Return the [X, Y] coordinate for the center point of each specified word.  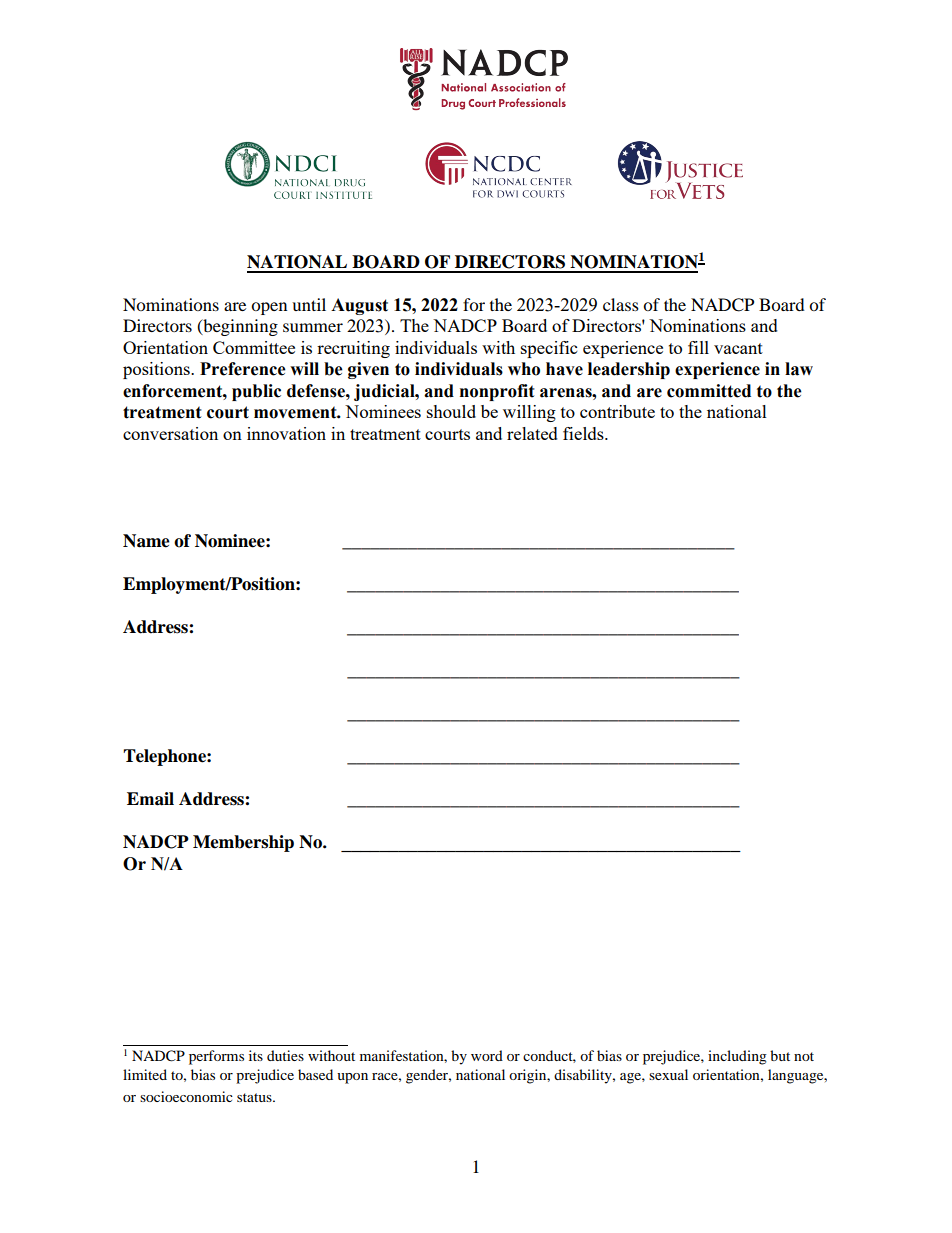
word [487, 1055]
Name [146, 541]
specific [549, 349]
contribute [617, 411]
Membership [243, 843]
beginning [239, 327]
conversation [170, 433]
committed [709, 391]
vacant [738, 348]
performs [216, 1057]
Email [150, 799]
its [256, 1055]
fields [584, 433]
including [737, 1057]
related [532, 433]
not [804, 1056]
